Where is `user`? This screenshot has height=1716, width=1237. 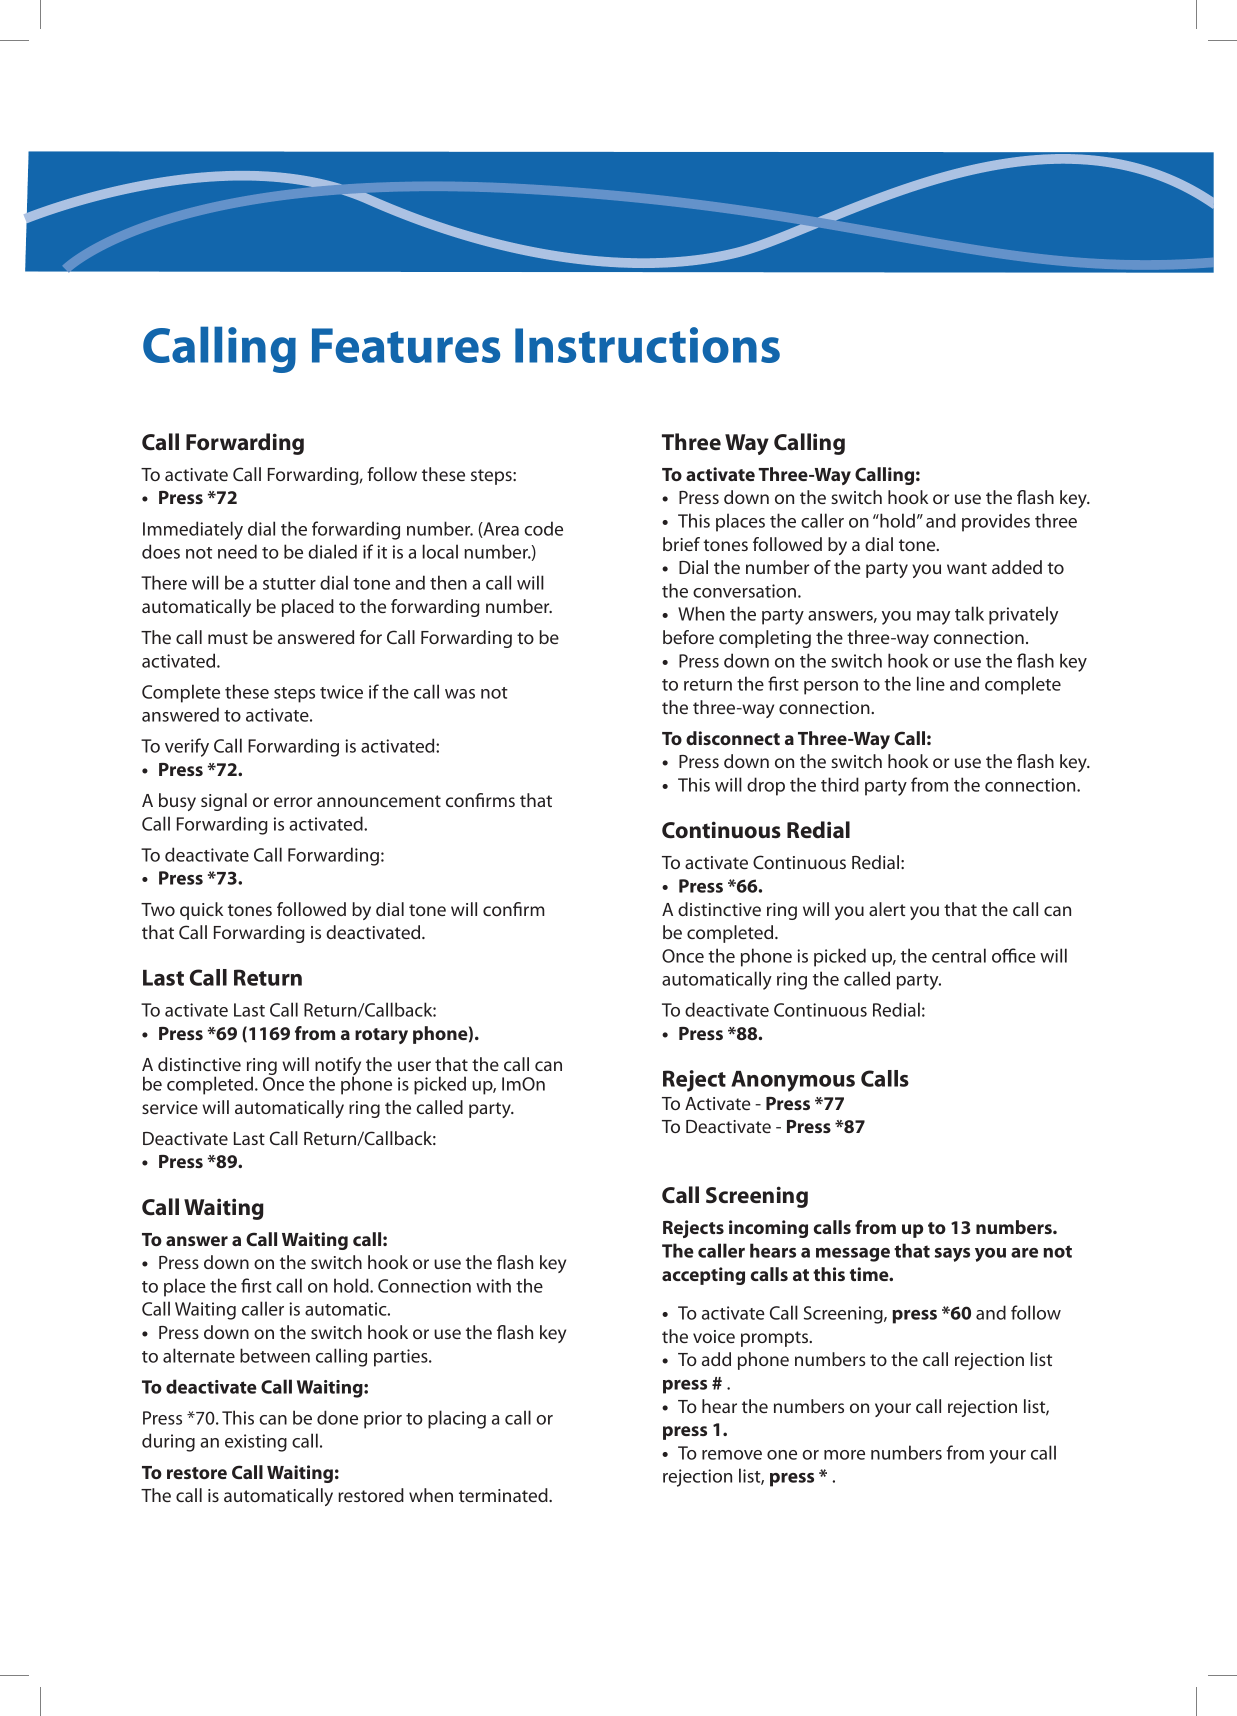
user is located at coordinates (414, 1066).
